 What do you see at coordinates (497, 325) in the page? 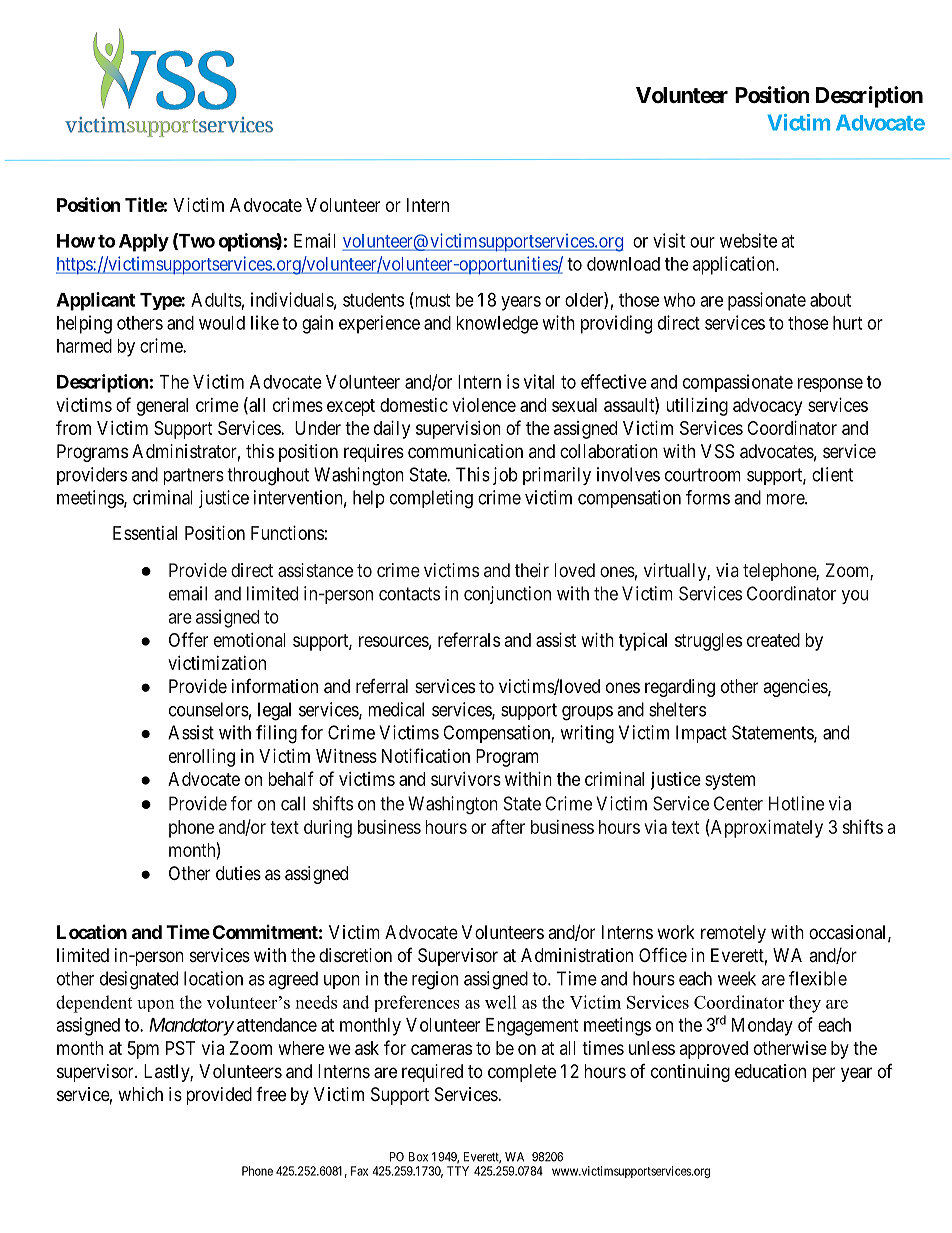
I see `knowledge` at bounding box center [497, 325].
